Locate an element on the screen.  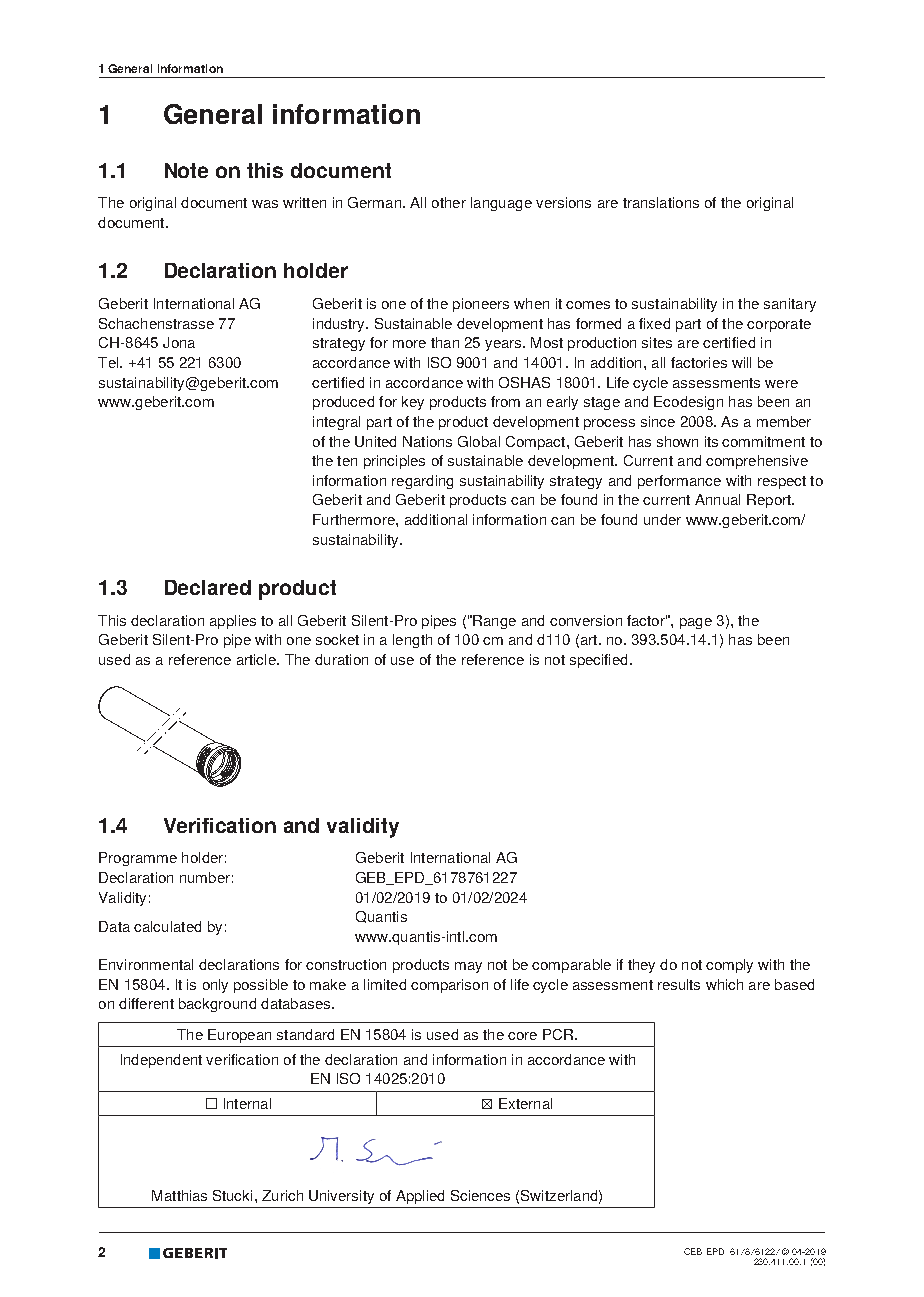
Jona is located at coordinates (179, 342).
